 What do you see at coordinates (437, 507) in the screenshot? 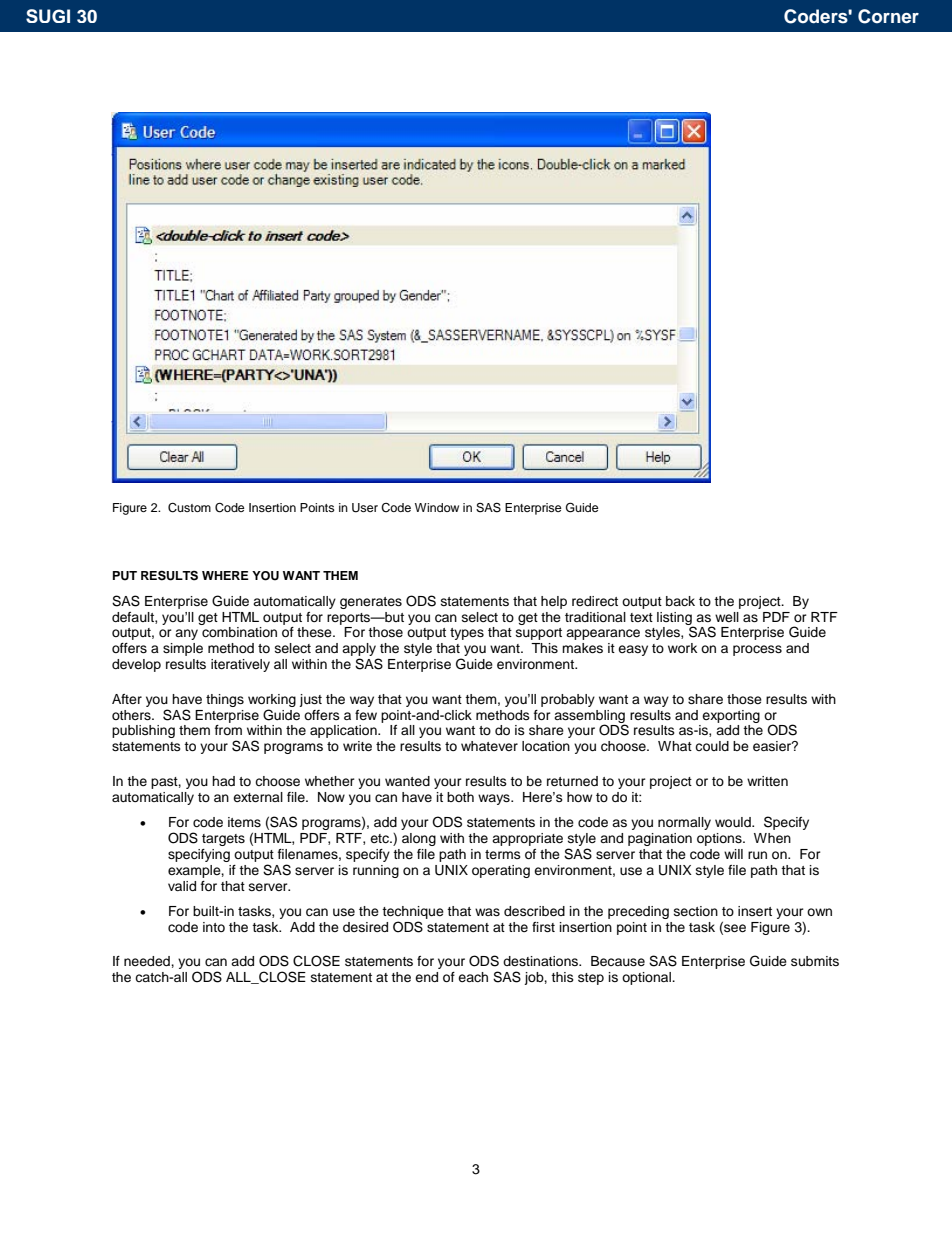
I see `Window` at bounding box center [437, 507].
